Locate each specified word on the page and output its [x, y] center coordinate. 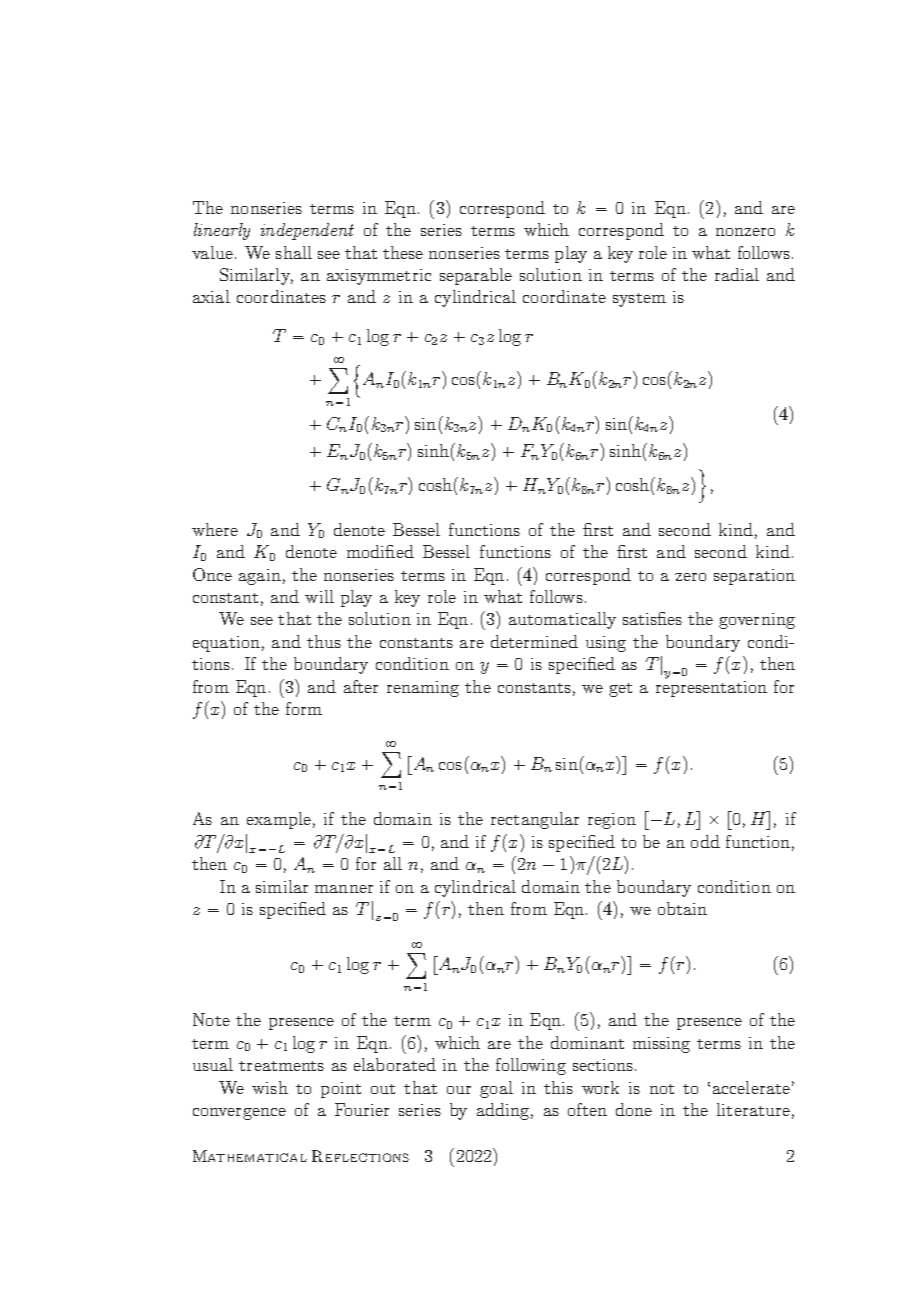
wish [270, 1087]
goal [496, 1089]
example [279, 820]
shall [294, 252]
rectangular [535, 820]
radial [737, 274]
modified [380, 551]
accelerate [751, 1087]
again [260, 577]
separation [754, 577]
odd [705, 841]
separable [476, 276]
